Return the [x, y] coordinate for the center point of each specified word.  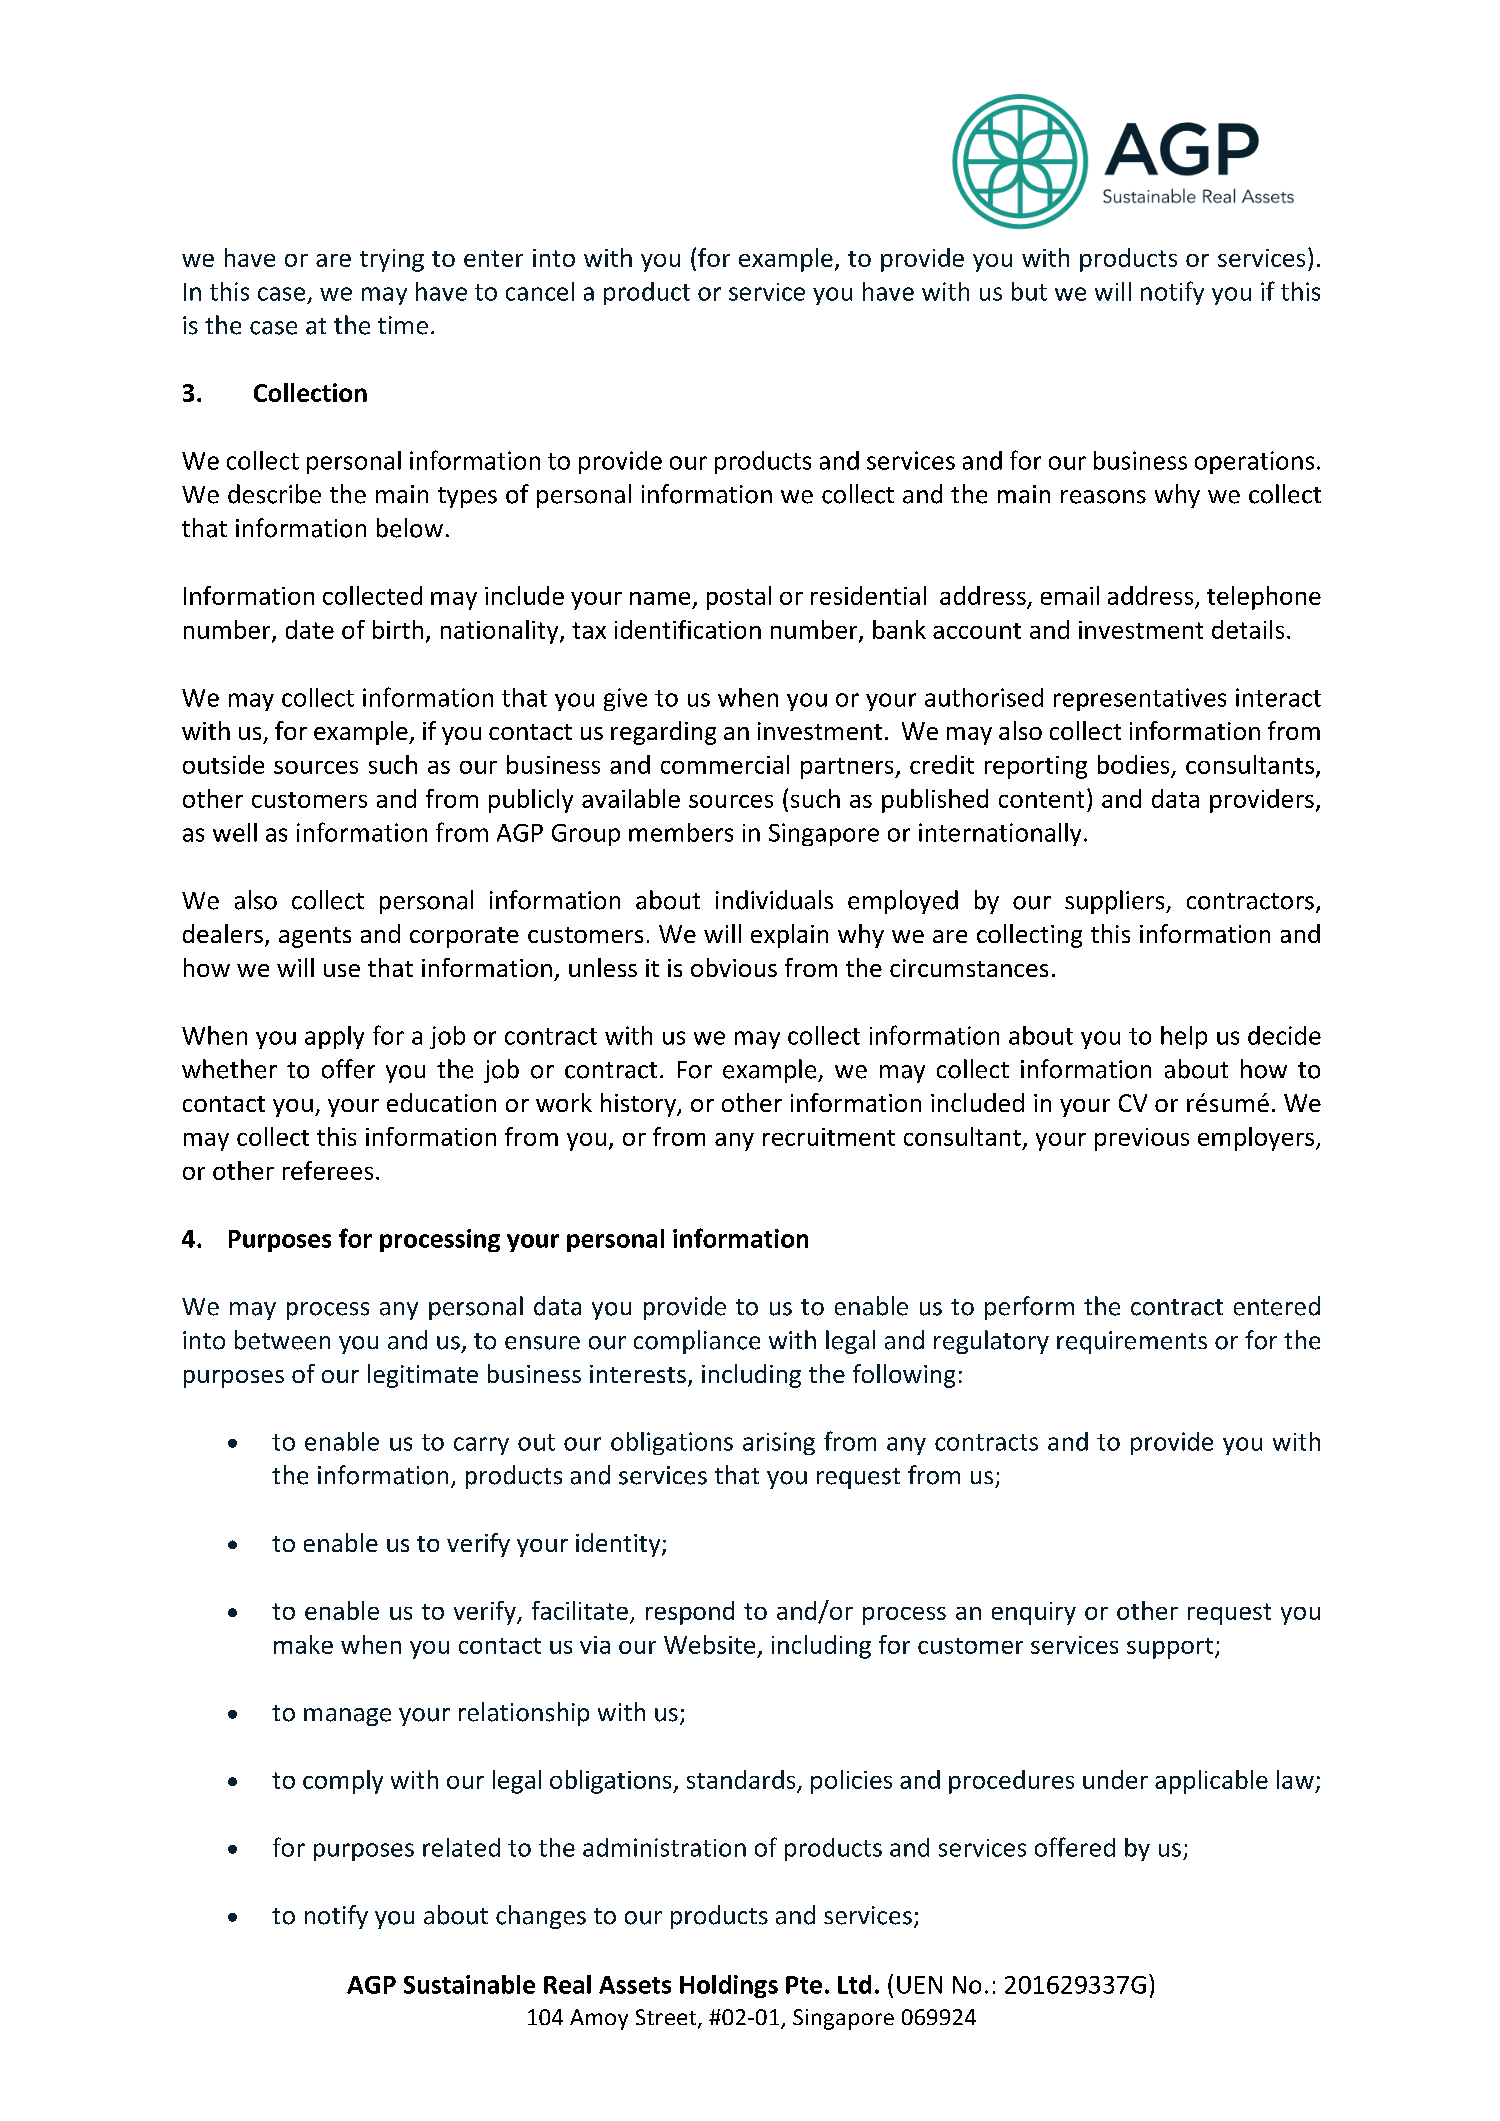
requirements [1132, 1342]
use [342, 970]
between [282, 1340]
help [1184, 1037]
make [303, 1644]
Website [709, 1644]
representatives [1140, 699]
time [403, 325]
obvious [734, 967]
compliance [697, 1342]
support [1170, 1648]
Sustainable [469, 1984]
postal [739, 598]
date [310, 629]
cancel [540, 291]
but [1029, 291]
